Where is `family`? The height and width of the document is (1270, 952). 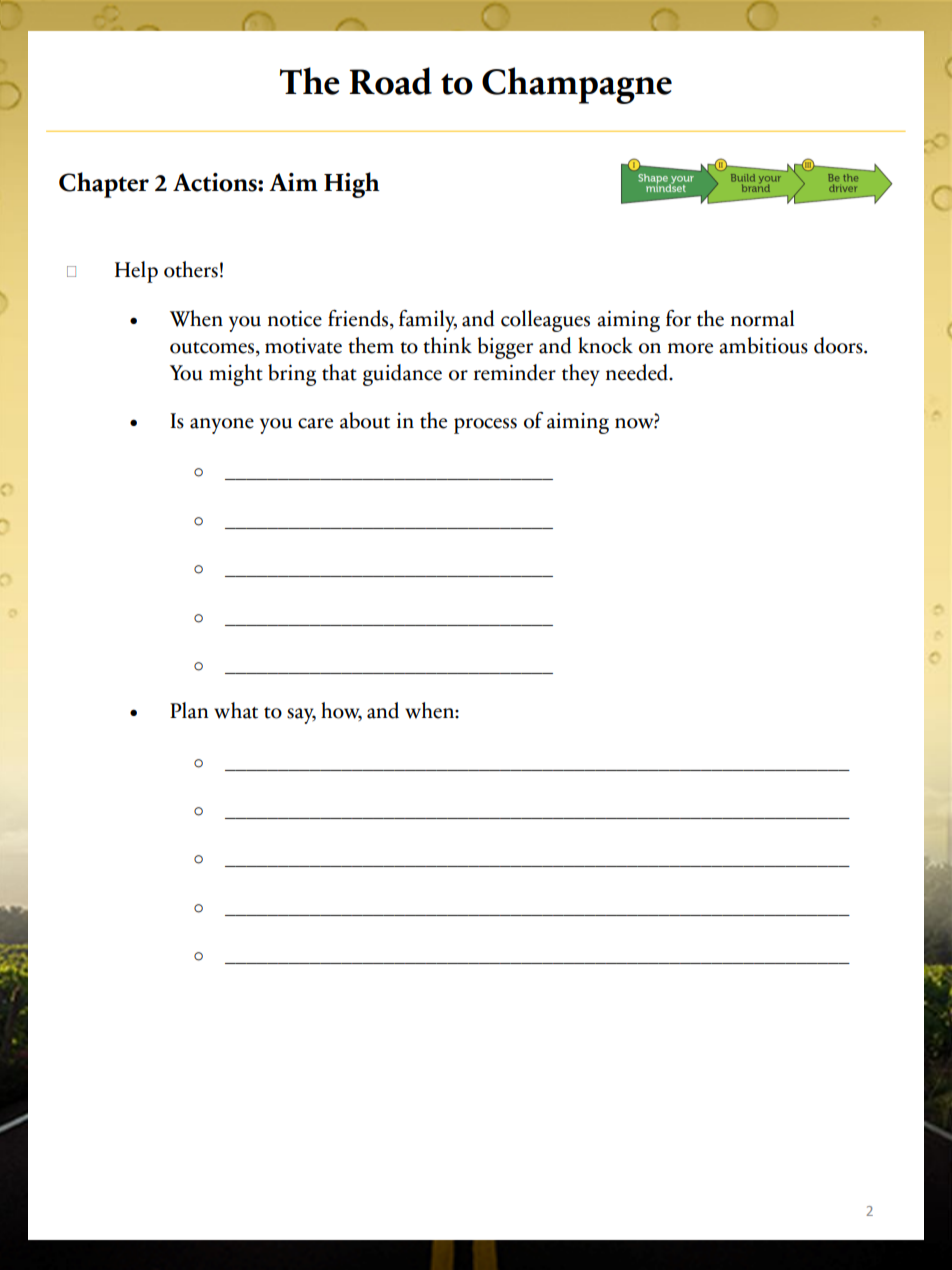 family is located at coordinates (428, 321).
